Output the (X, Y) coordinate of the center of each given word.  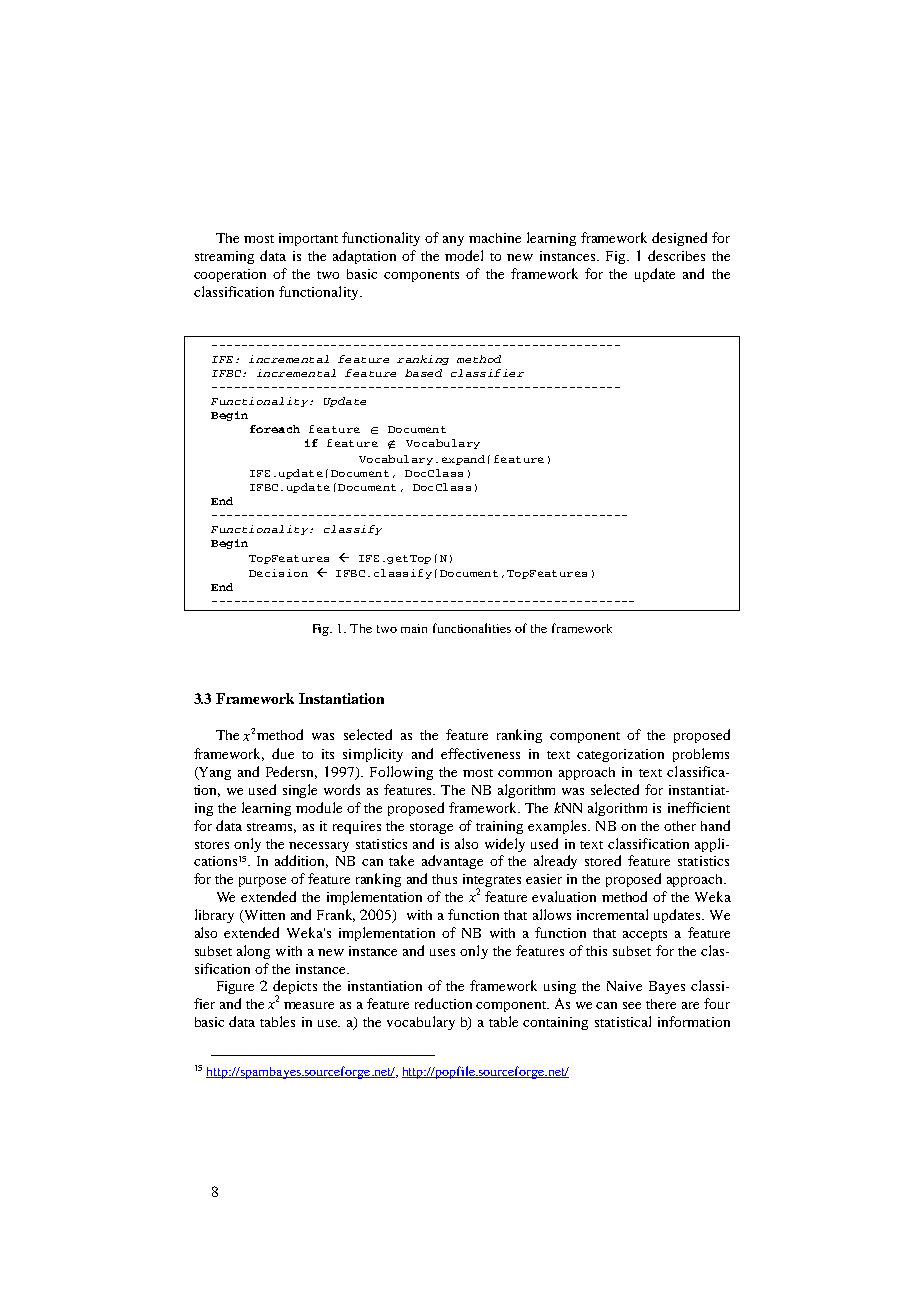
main (414, 628)
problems (701, 755)
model (464, 255)
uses (442, 952)
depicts (295, 988)
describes (676, 255)
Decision (278, 573)
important (308, 239)
